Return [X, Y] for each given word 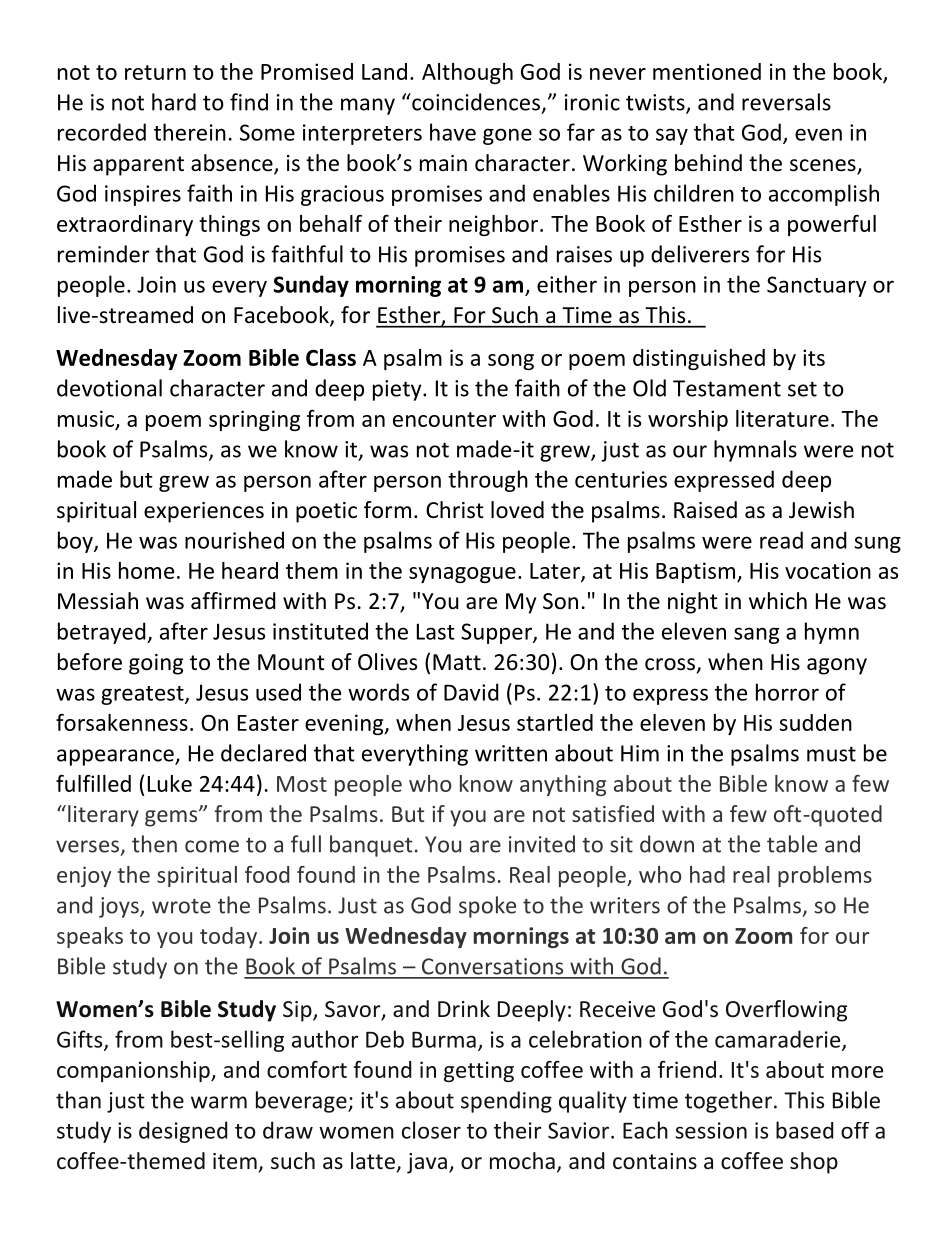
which [778, 601]
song [511, 362]
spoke [487, 907]
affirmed [233, 601]
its [814, 357]
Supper [497, 633]
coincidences [475, 102]
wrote [181, 906]
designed [183, 1132]
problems [825, 876]
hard [174, 102]
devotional [109, 388]
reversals [786, 102]
